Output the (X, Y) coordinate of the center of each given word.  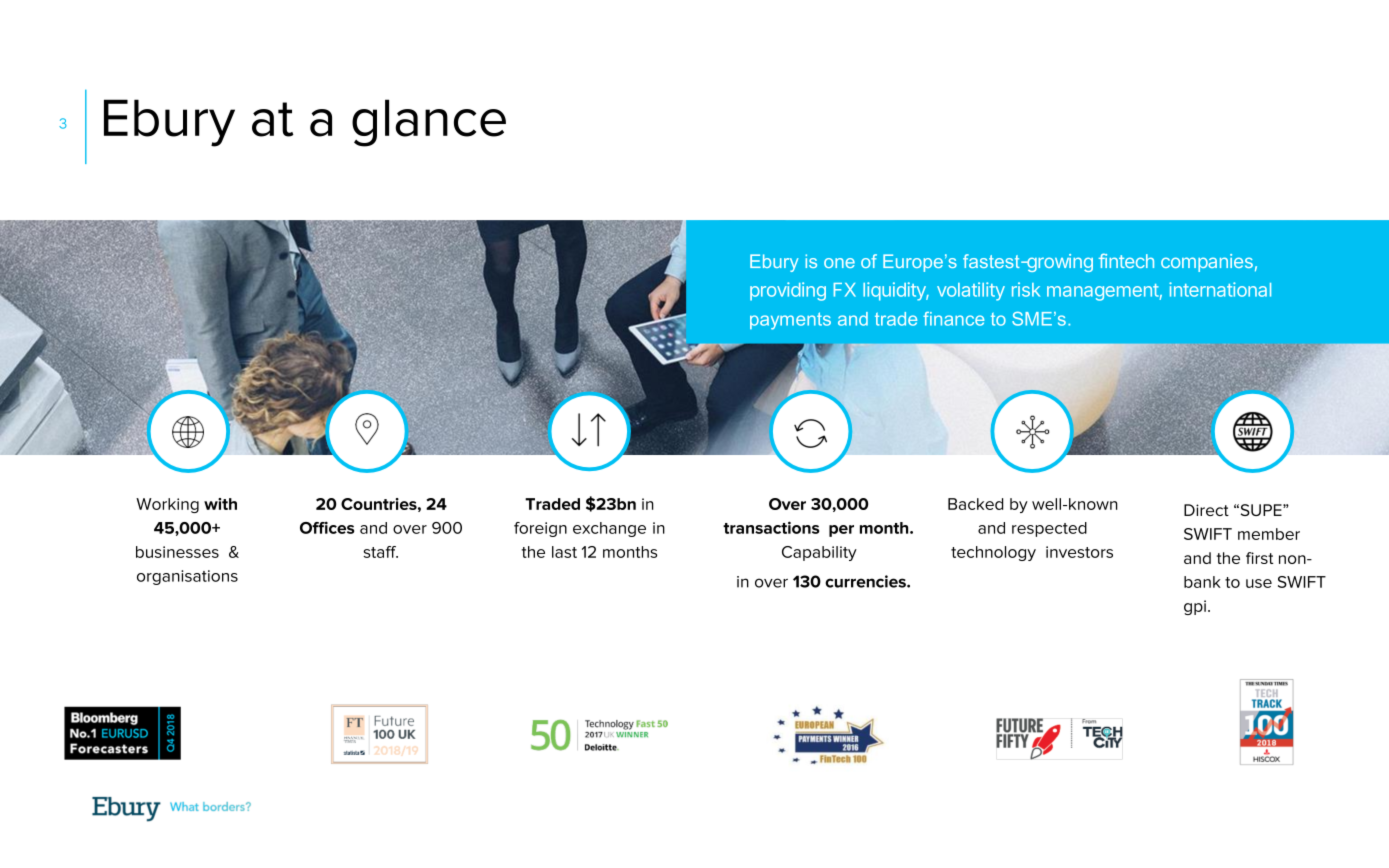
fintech (1126, 260)
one (839, 263)
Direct (1206, 510)
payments (790, 321)
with (220, 504)
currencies (866, 581)
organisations (187, 577)
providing (788, 291)
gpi (1195, 607)
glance (429, 123)
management (1103, 292)
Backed (975, 504)
